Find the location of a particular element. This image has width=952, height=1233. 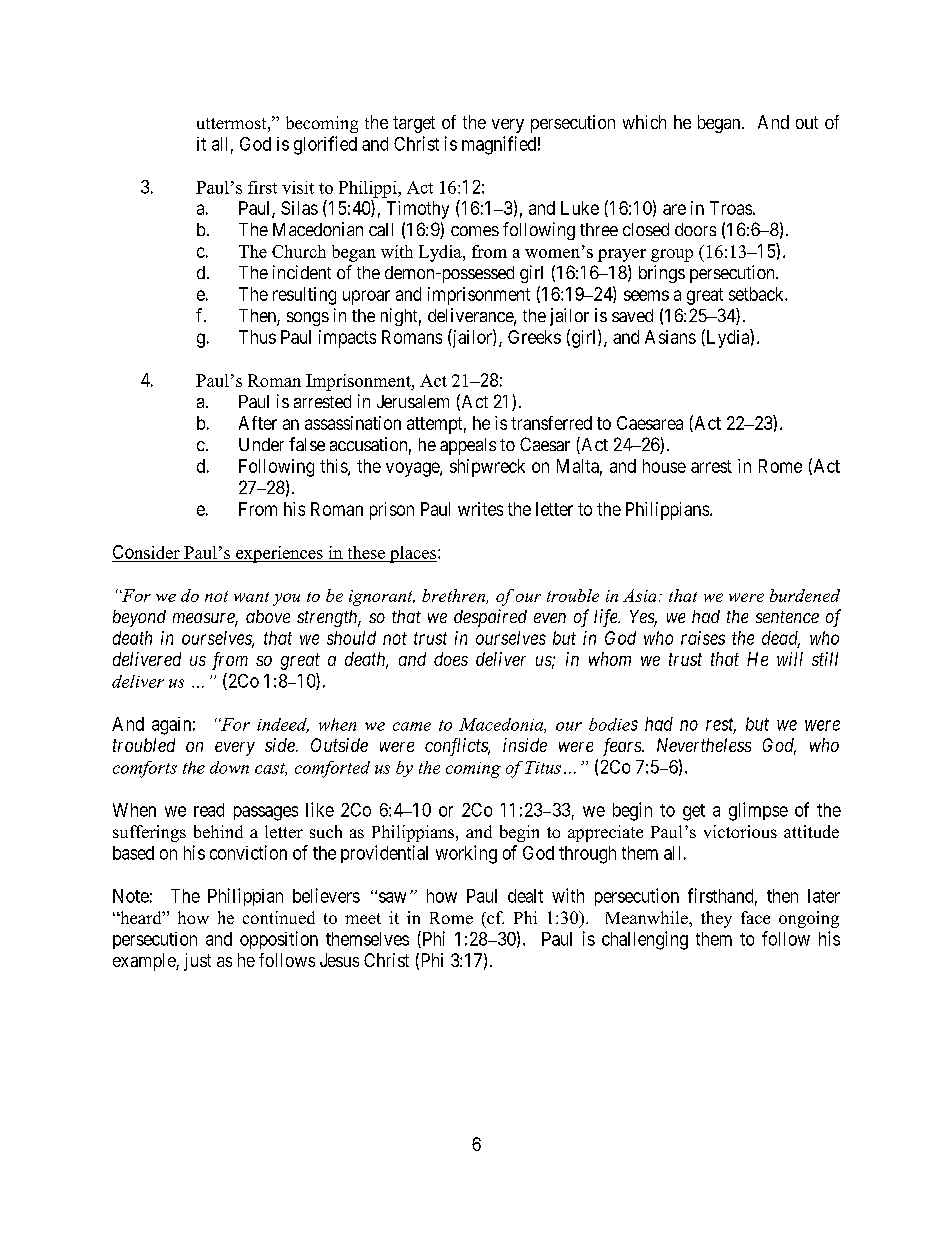

target is located at coordinates (414, 124).
